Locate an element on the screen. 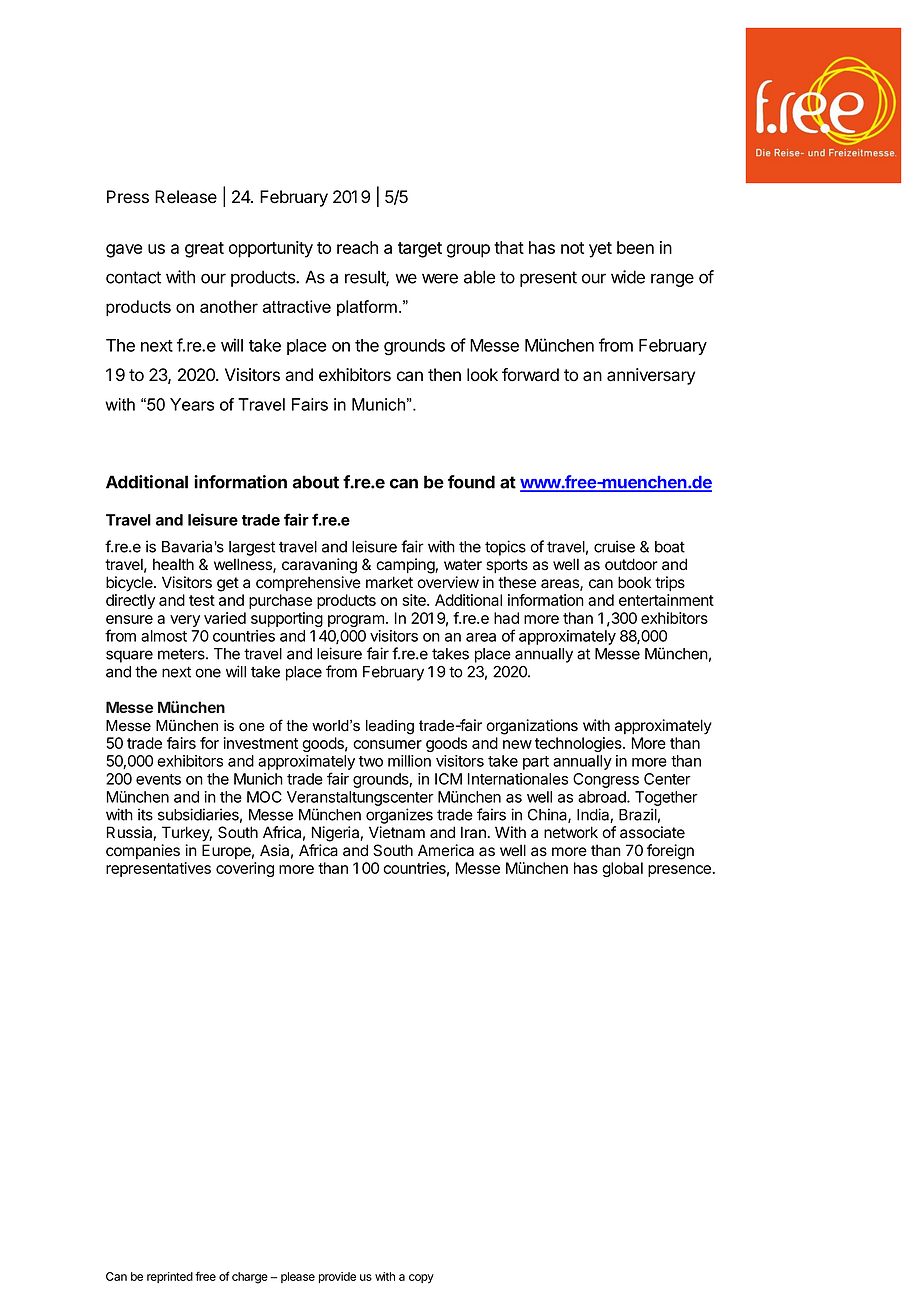 The image size is (924, 1308). consumer is located at coordinates (387, 744).
